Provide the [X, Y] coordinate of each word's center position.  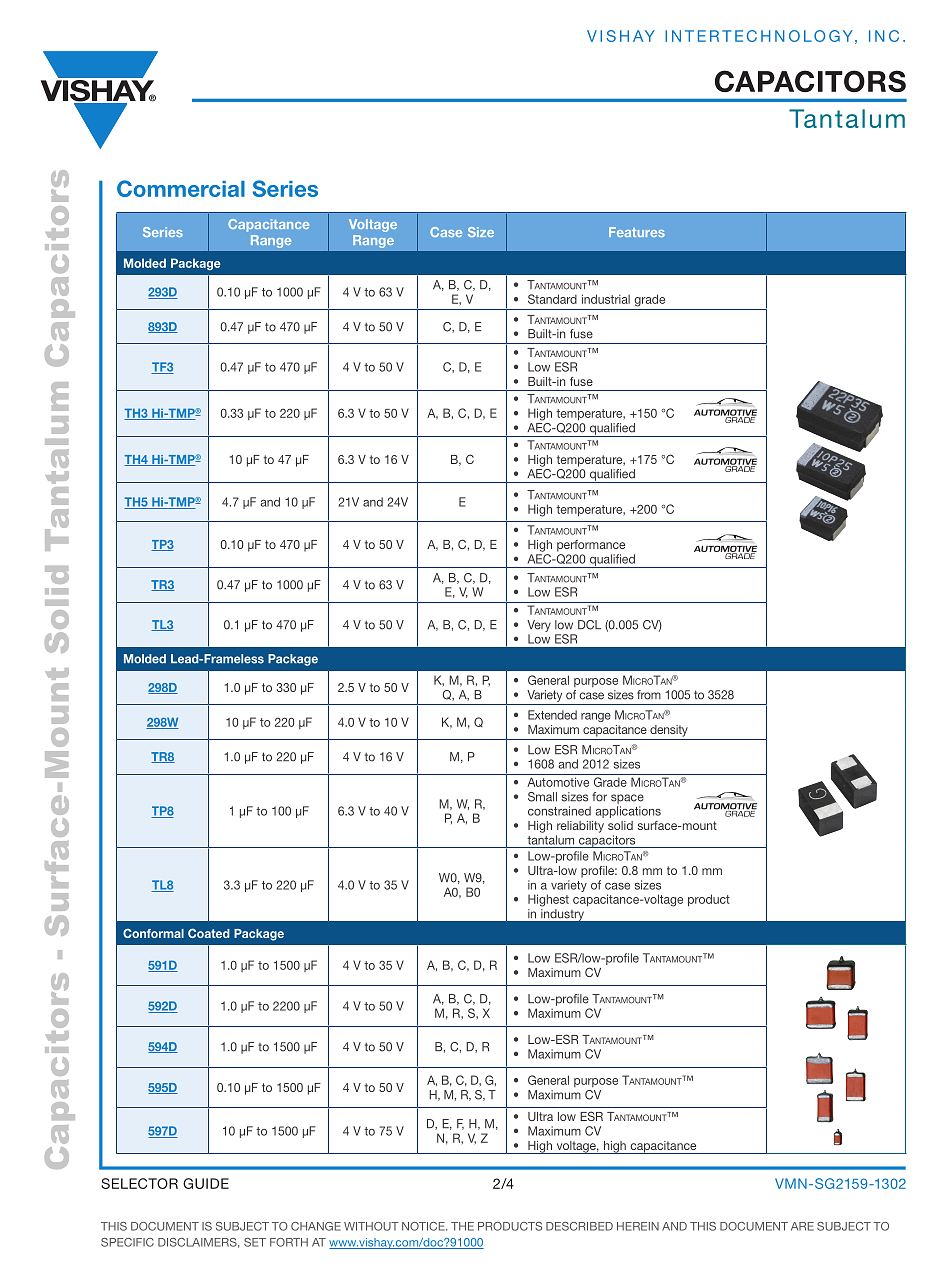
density [669, 731]
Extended [552, 715]
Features [637, 232]
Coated [209, 933]
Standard [552, 299]
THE [462, 1226]
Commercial [181, 188]
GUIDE [206, 1183]
